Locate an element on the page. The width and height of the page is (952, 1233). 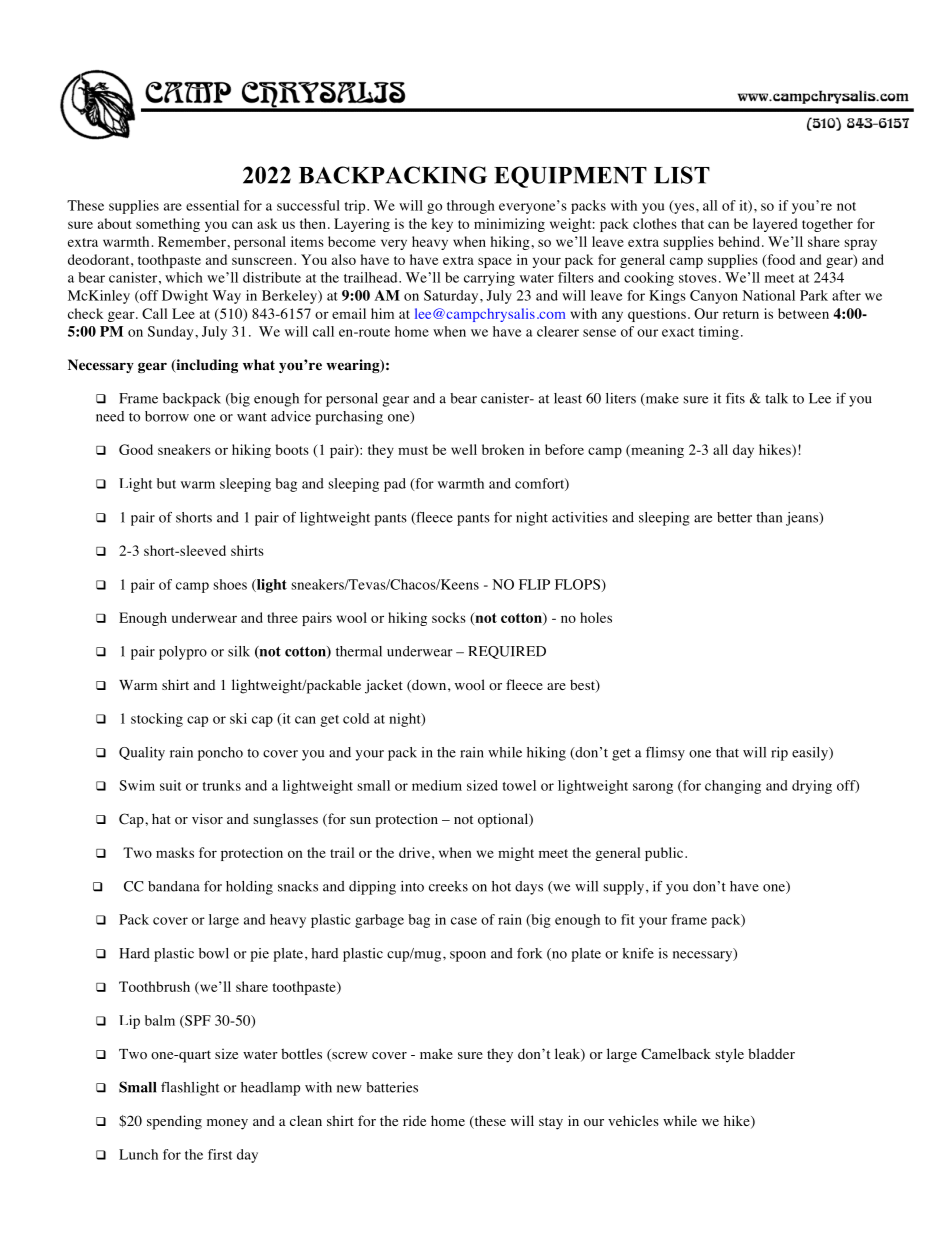
spending is located at coordinates (174, 1122).
